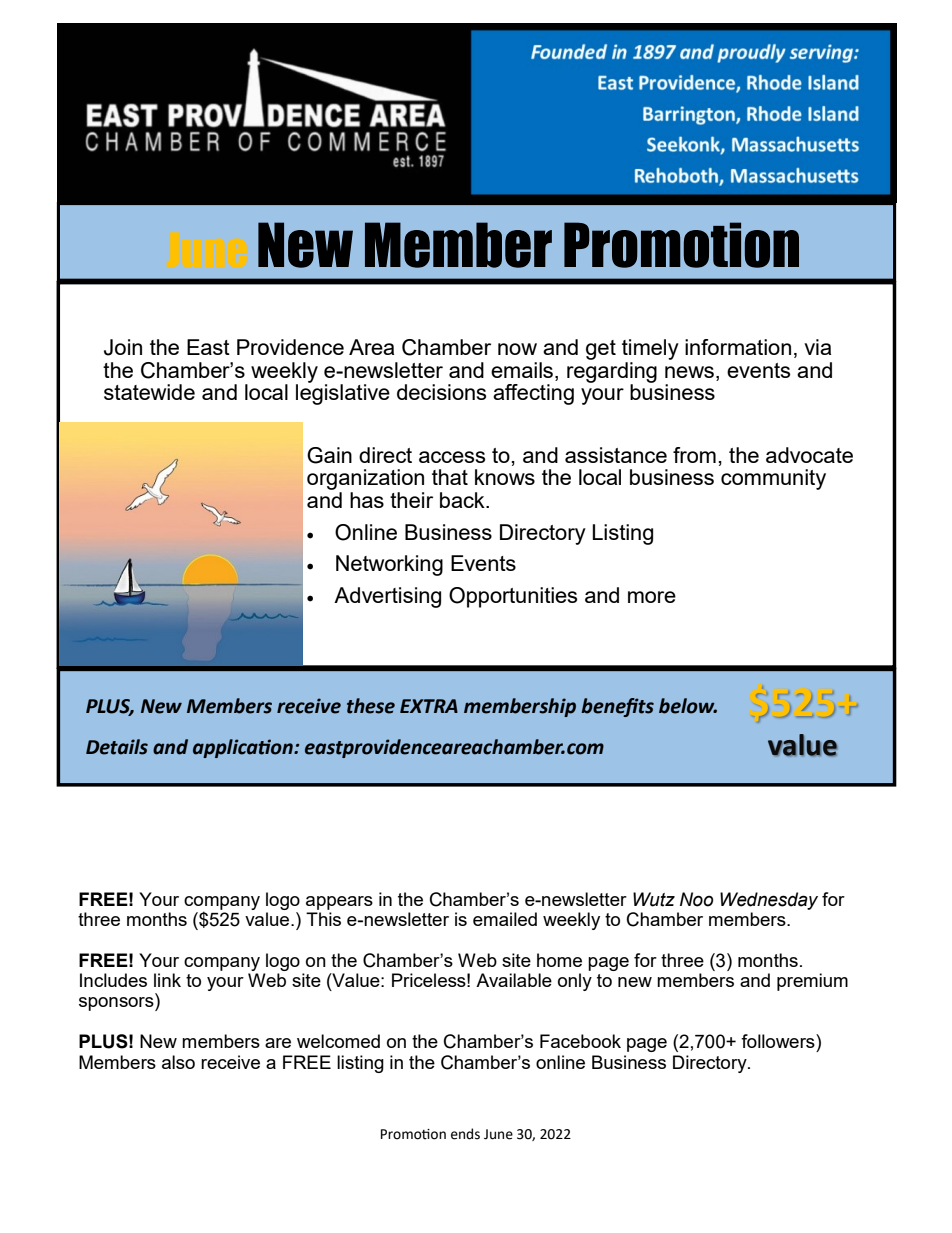 Image resolution: width=952 pixels, height=1233 pixels. I want to click on Opportunities, so click(513, 597).
